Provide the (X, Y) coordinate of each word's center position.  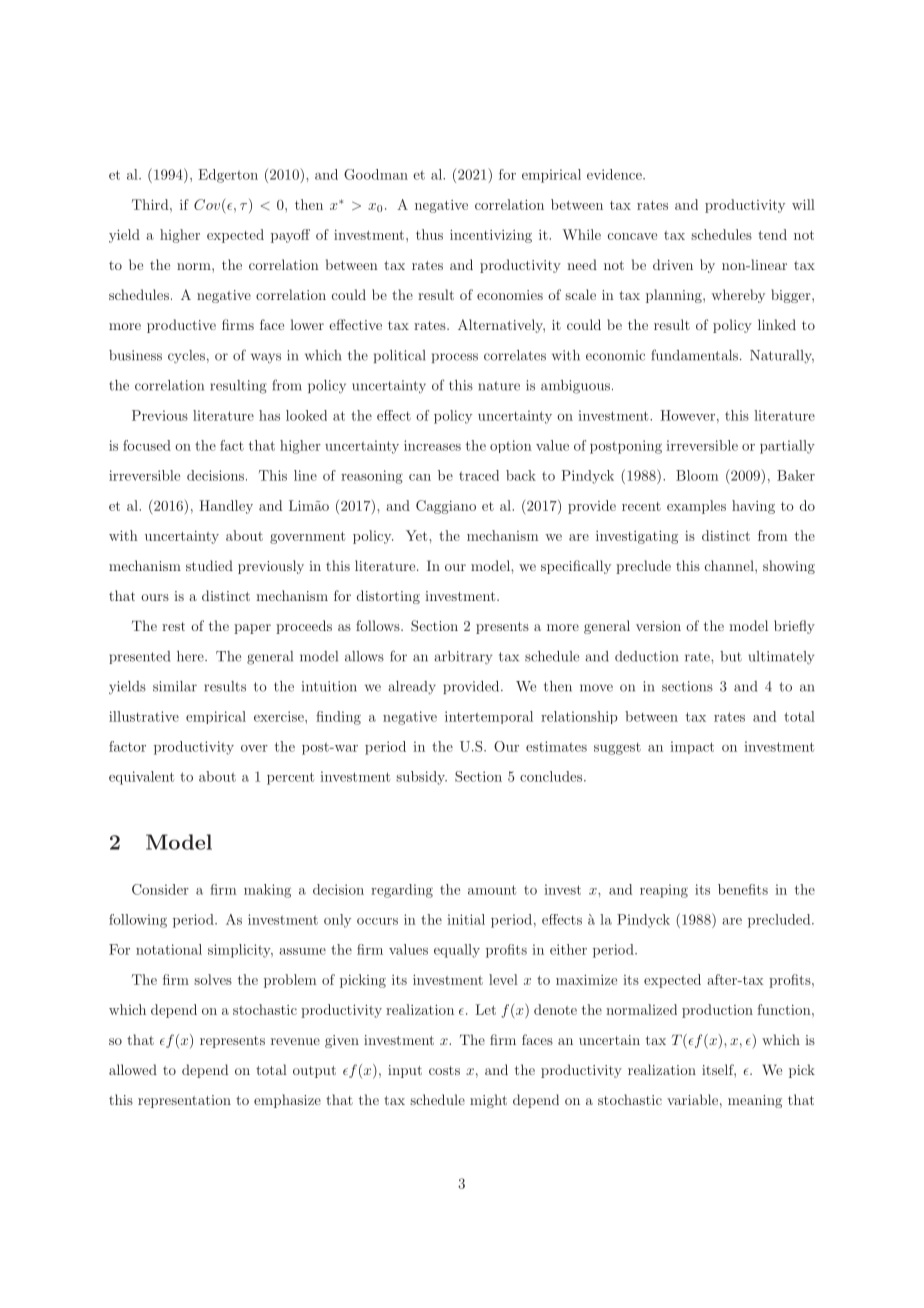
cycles (186, 357)
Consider (160, 889)
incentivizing (491, 236)
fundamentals (695, 355)
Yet (418, 535)
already (412, 687)
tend (772, 234)
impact (692, 747)
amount (492, 890)
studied (209, 565)
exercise (280, 716)
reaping (664, 891)
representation (184, 1101)
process (455, 358)
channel (730, 565)
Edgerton (228, 176)
